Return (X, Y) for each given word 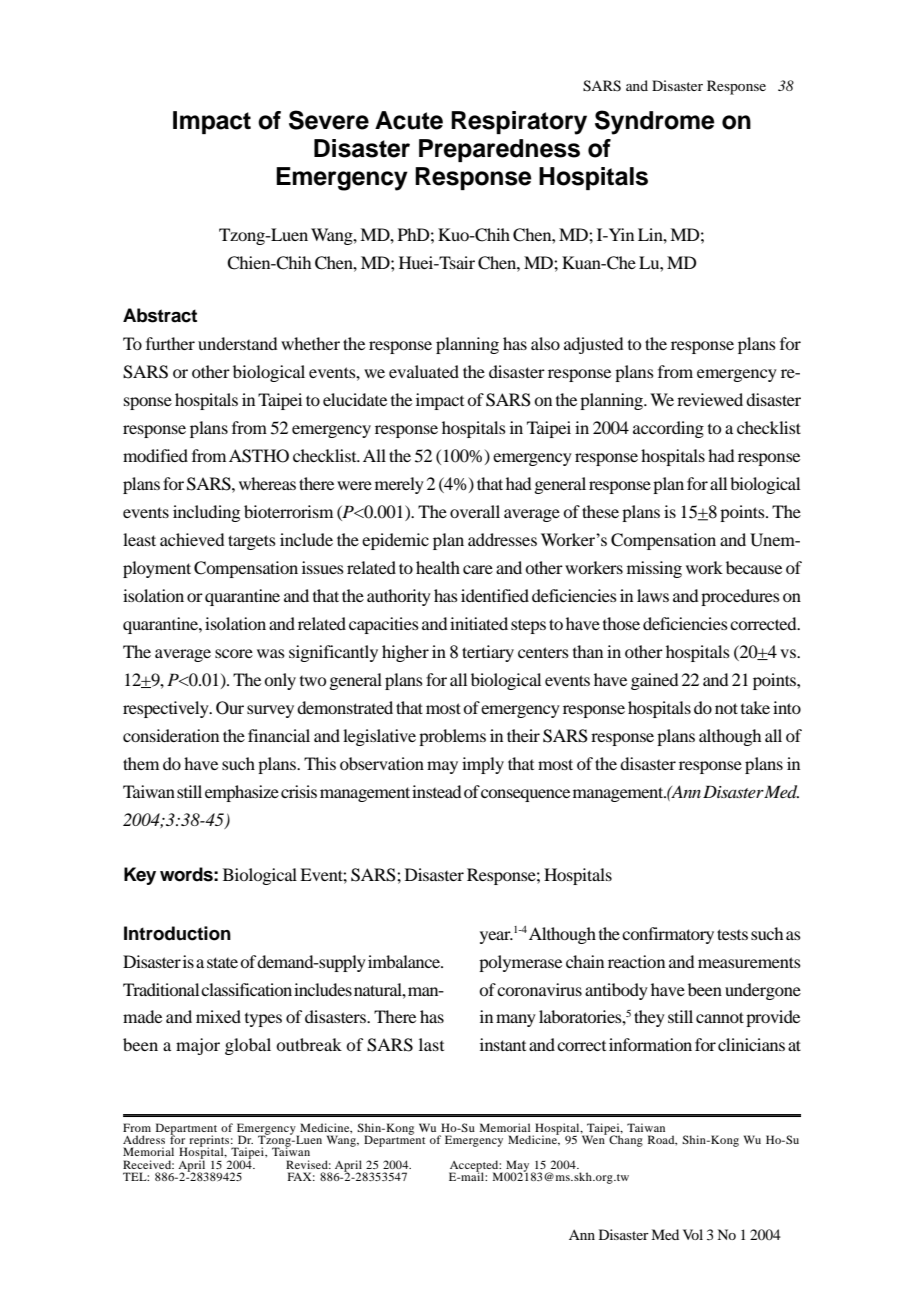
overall (475, 511)
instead (436, 791)
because (754, 567)
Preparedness (499, 150)
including (206, 513)
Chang (626, 1140)
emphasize (242, 793)
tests (732, 934)
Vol (693, 1234)
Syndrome (655, 122)
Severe (329, 120)
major (198, 1046)
